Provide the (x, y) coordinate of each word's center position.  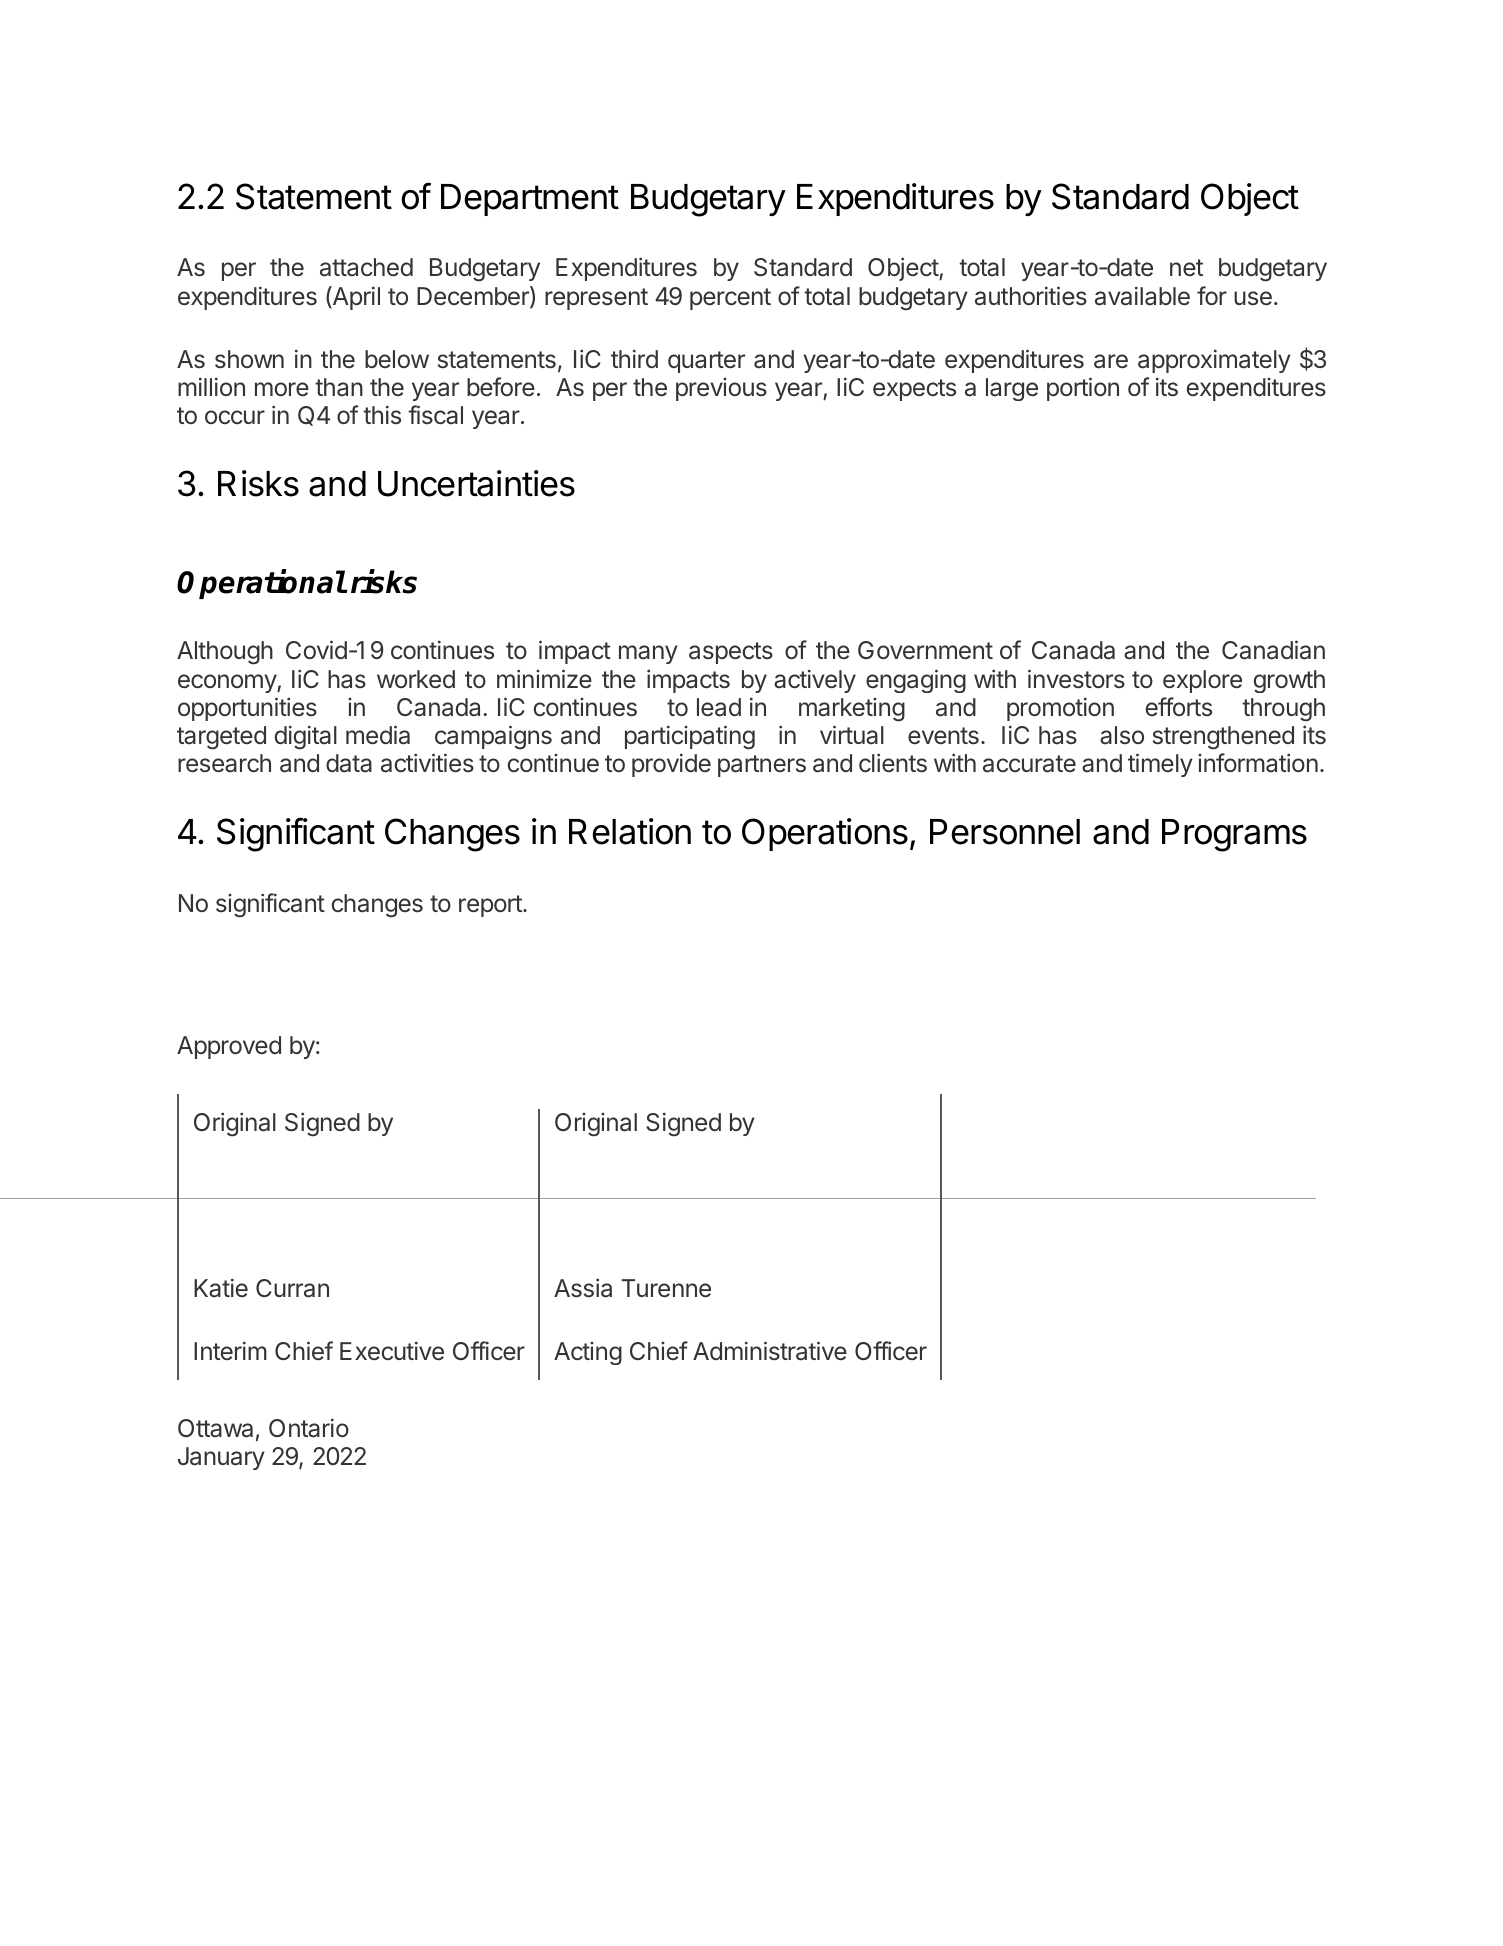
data (349, 763)
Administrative (770, 1351)
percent (730, 299)
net (1186, 267)
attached (366, 267)
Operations (825, 834)
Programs (1234, 835)
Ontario (309, 1428)
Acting (588, 1353)
